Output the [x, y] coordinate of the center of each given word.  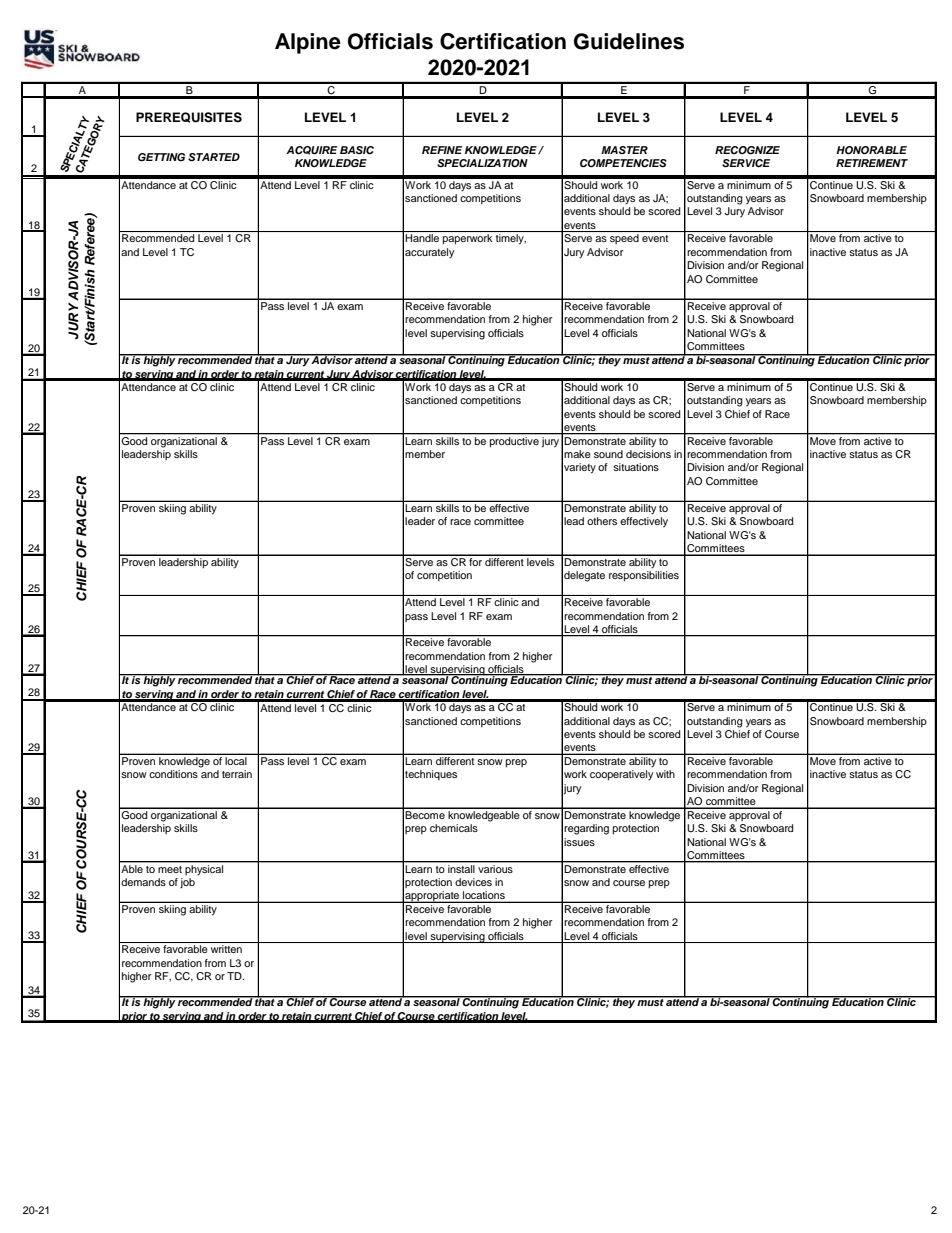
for [475, 560]
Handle [422, 238]
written [226, 949]
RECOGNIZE [747, 150]
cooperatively [621, 775]
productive [514, 441]
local [236, 761]
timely [511, 239]
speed [624, 239]
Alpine [308, 43]
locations [484, 896]
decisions [648, 454]
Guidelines [629, 41]
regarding [586, 829]
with [665, 774]
